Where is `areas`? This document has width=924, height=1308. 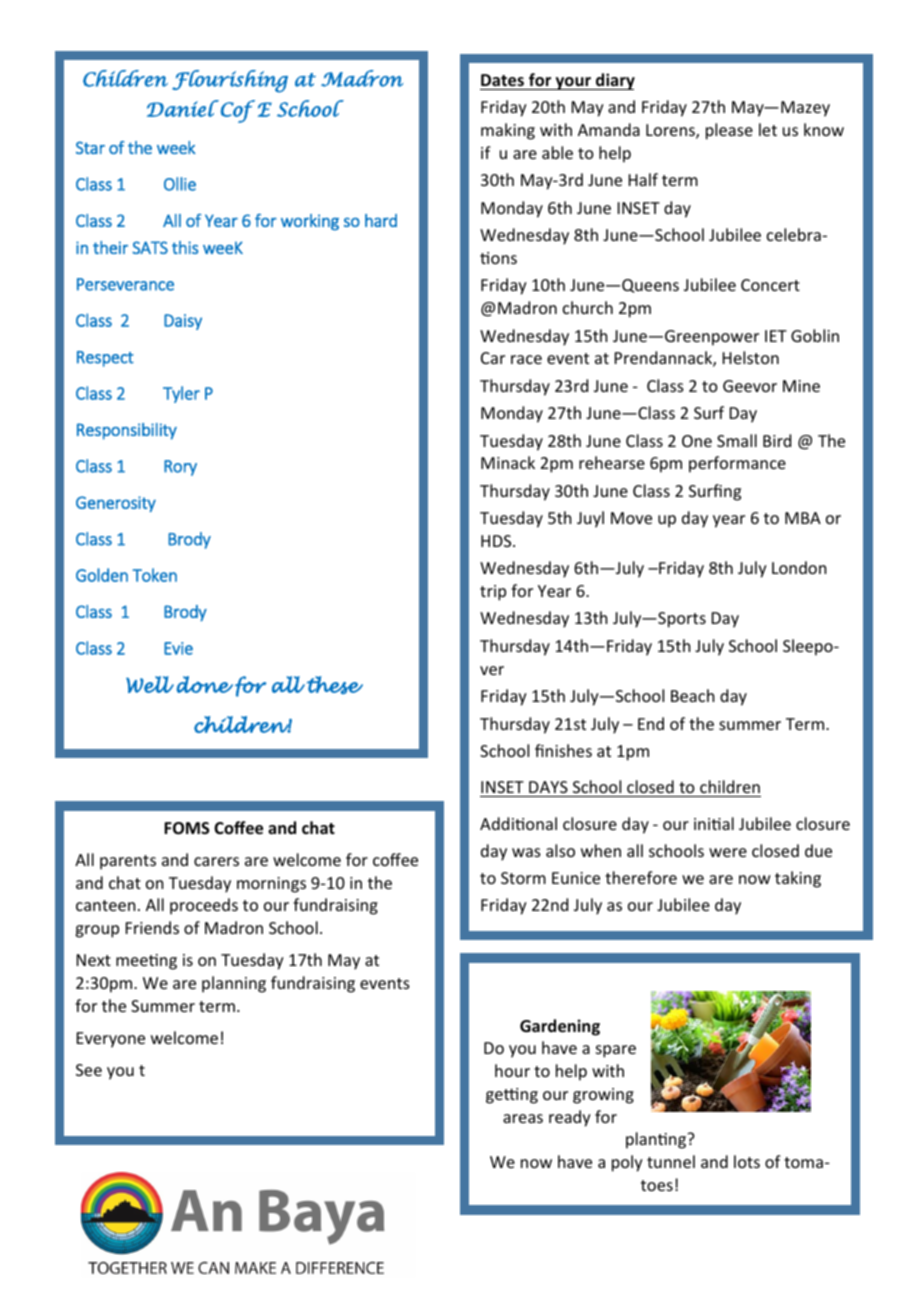
areas is located at coordinates (523, 1118).
